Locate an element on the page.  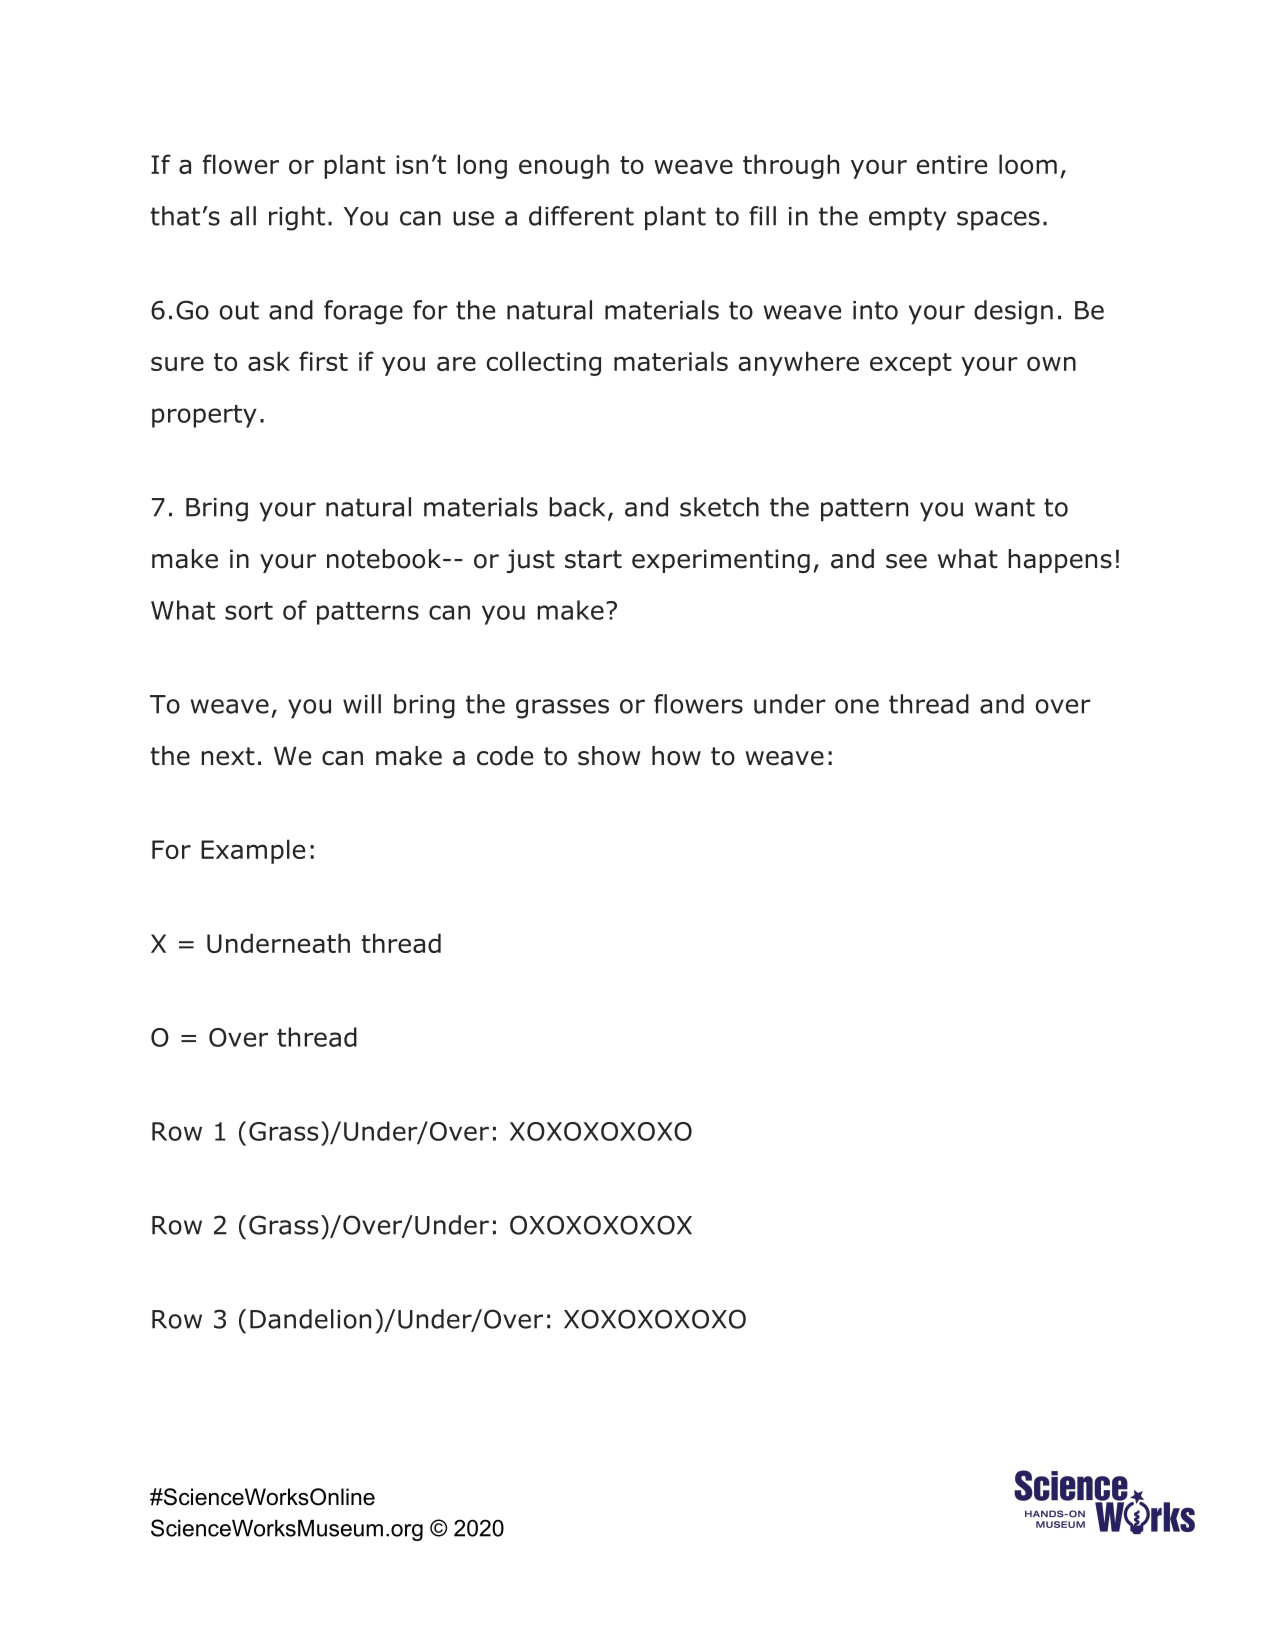
collecting is located at coordinates (544, 363).
